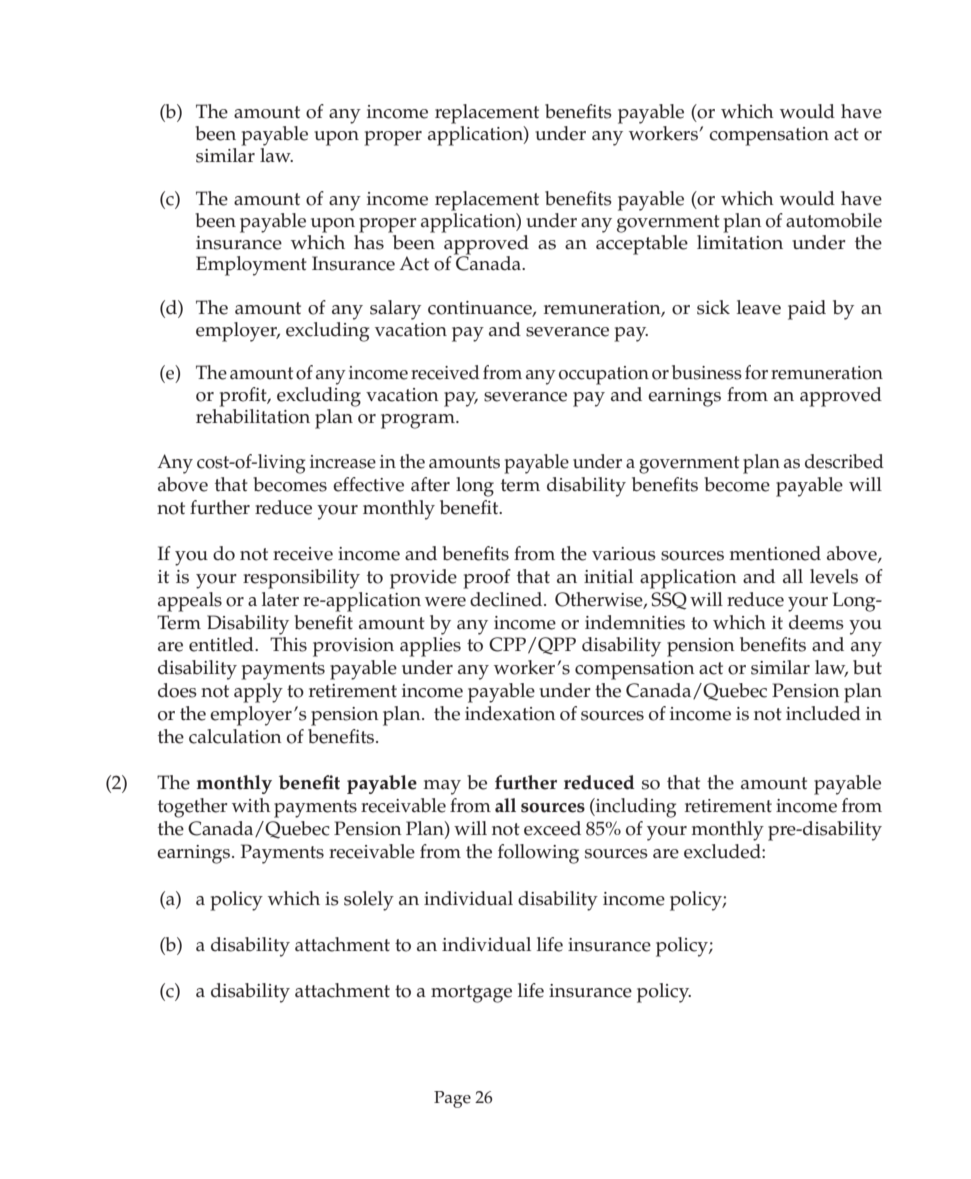 The height and width of the screenshot is (1179, 971). Describe the element at coordinates (251, 805) in the screenshot. I see `with` at that location.
